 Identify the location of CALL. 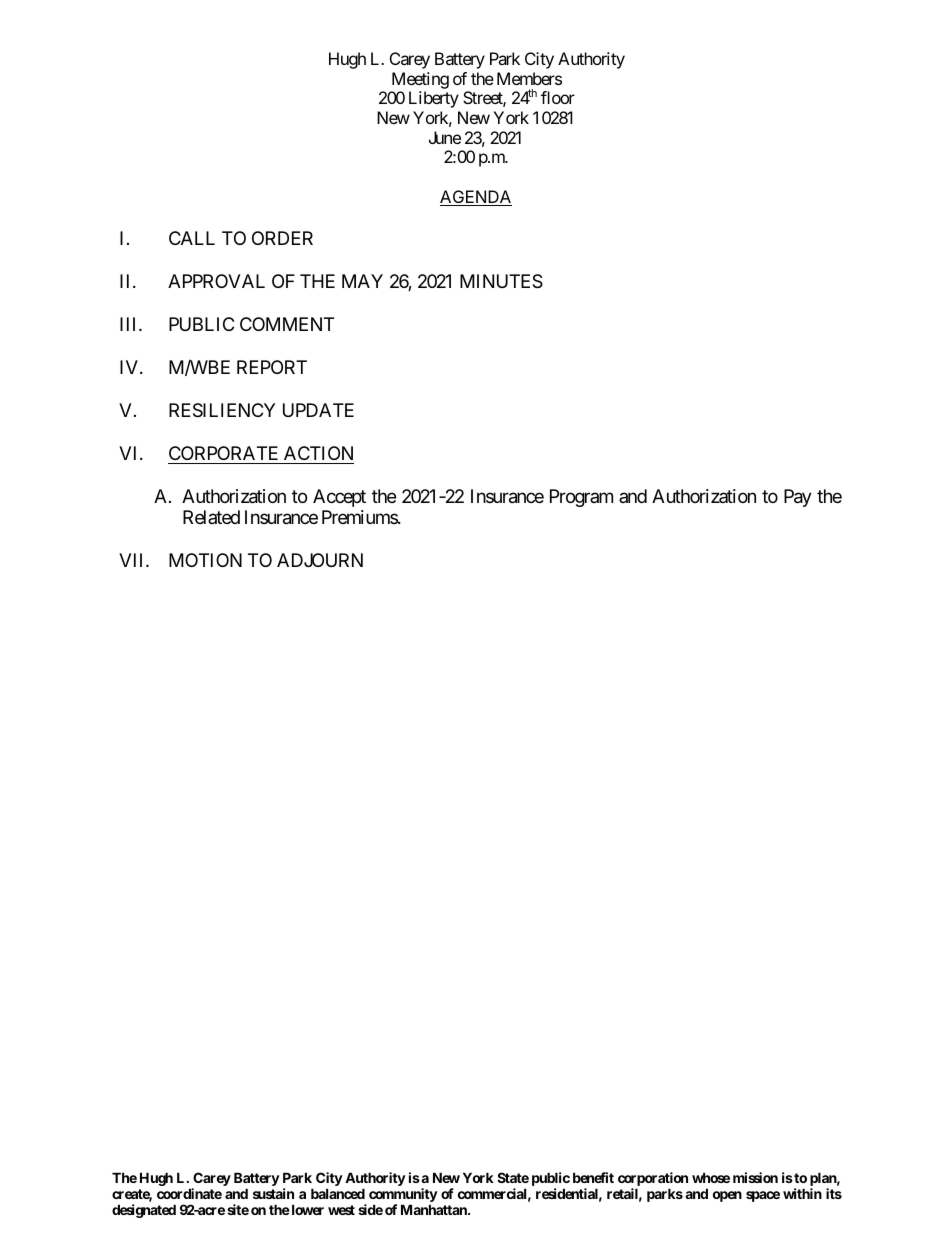
(192, 238).
